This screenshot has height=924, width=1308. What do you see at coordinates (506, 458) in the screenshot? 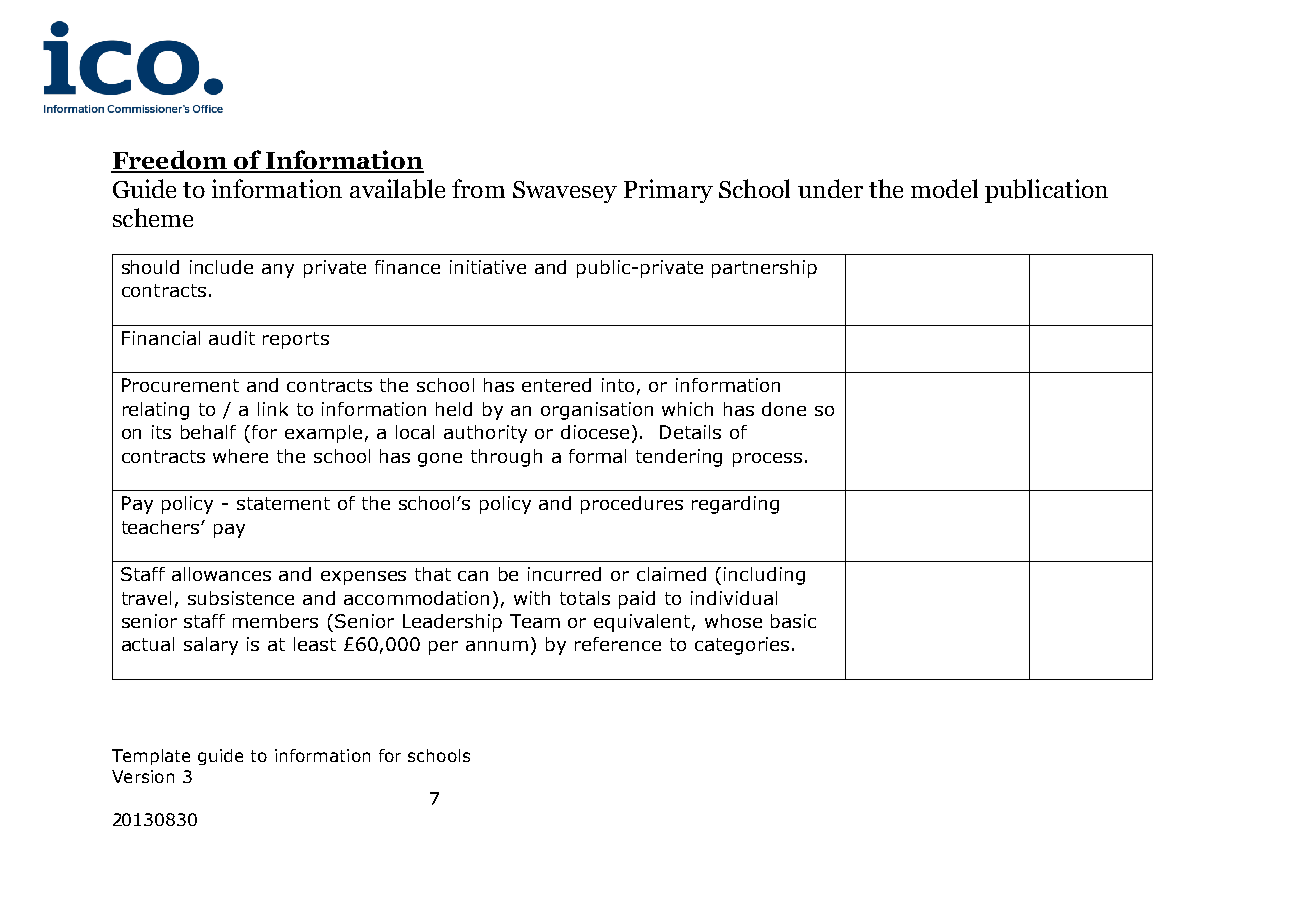
I see `through` at bounding box center [506, 458].
